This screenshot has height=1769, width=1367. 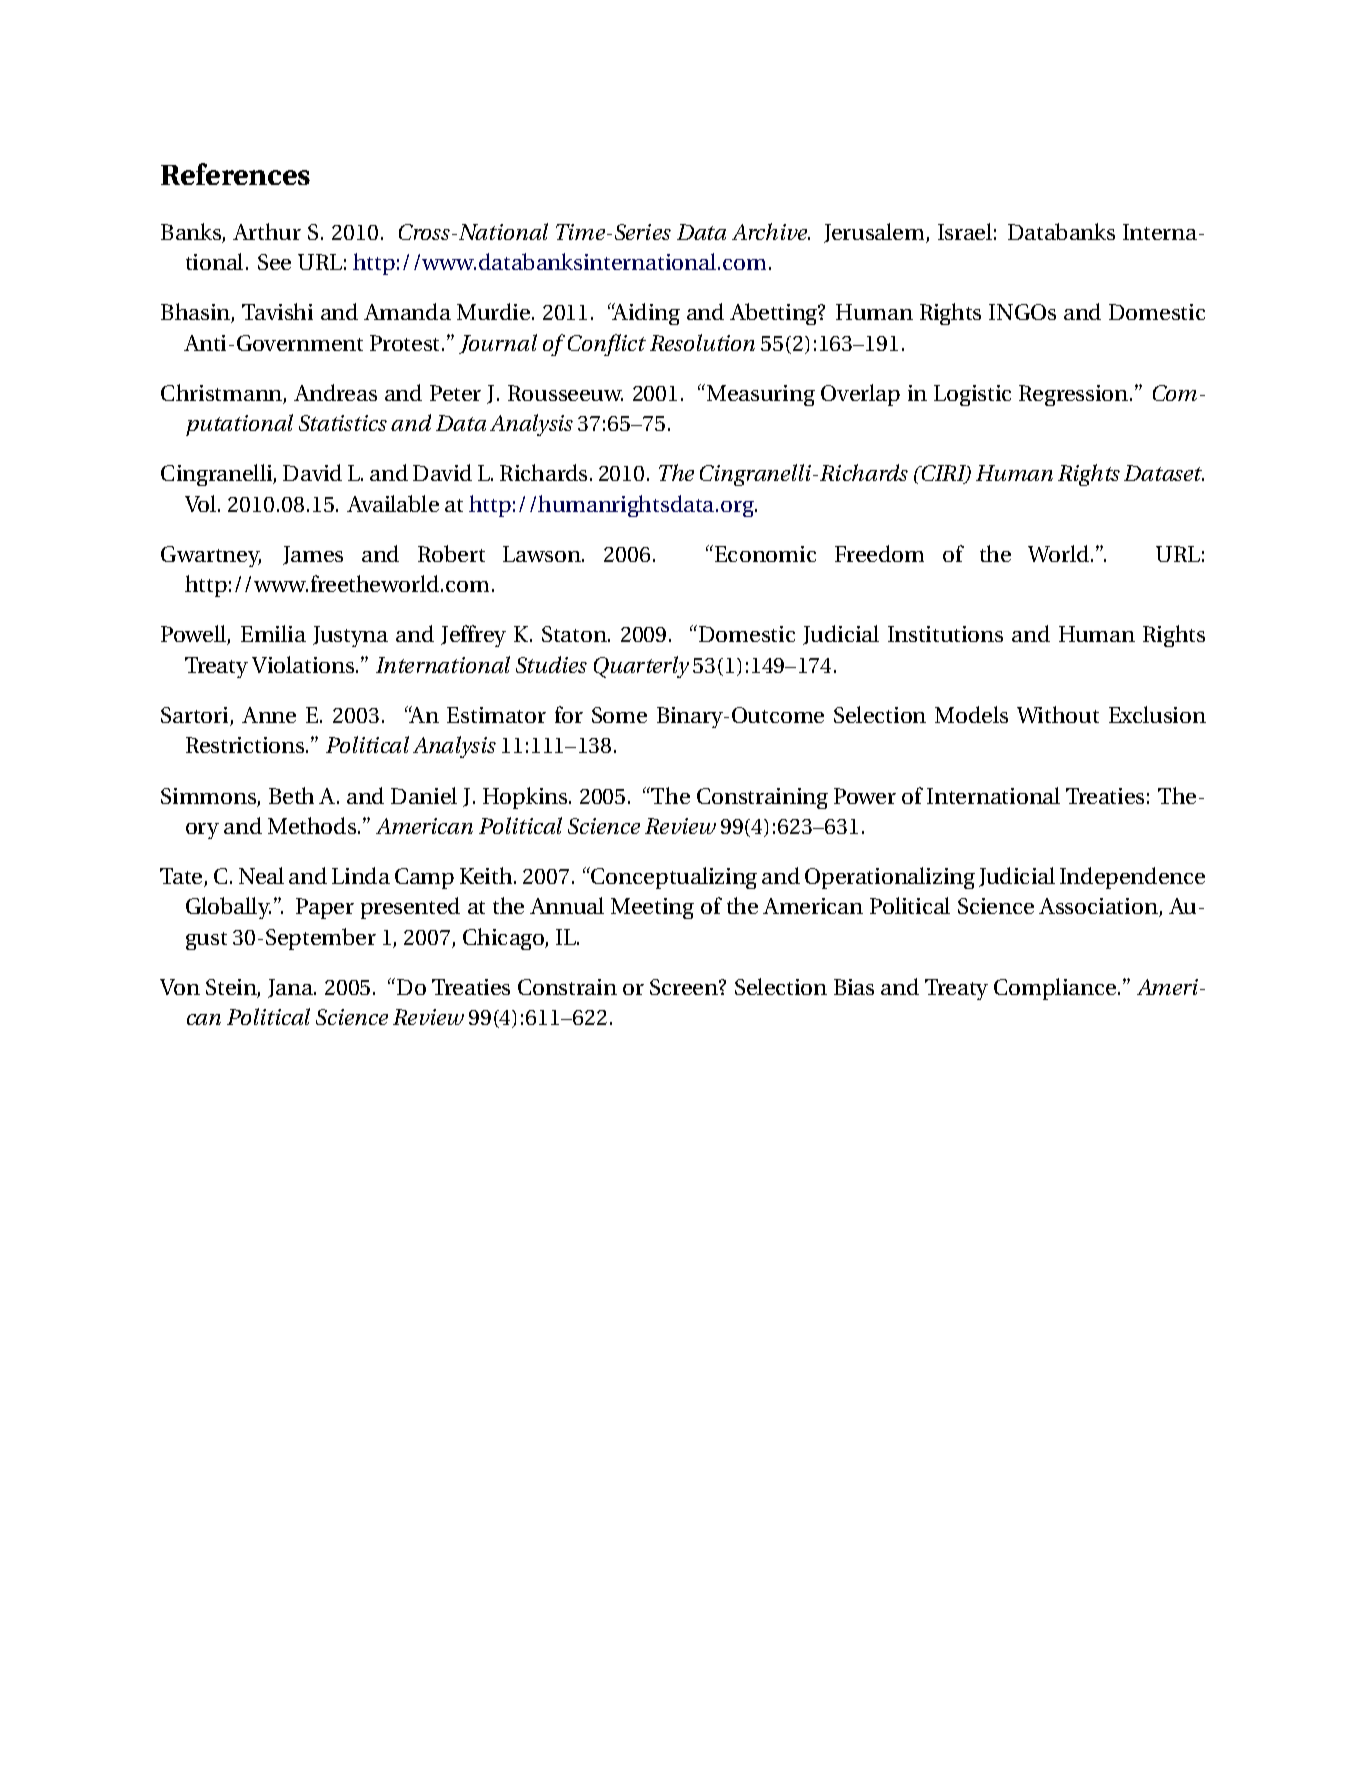 What do you see at coordinates (771, 231) in the screenshot?
I see `Archive` at bounding box center [771, 231].
